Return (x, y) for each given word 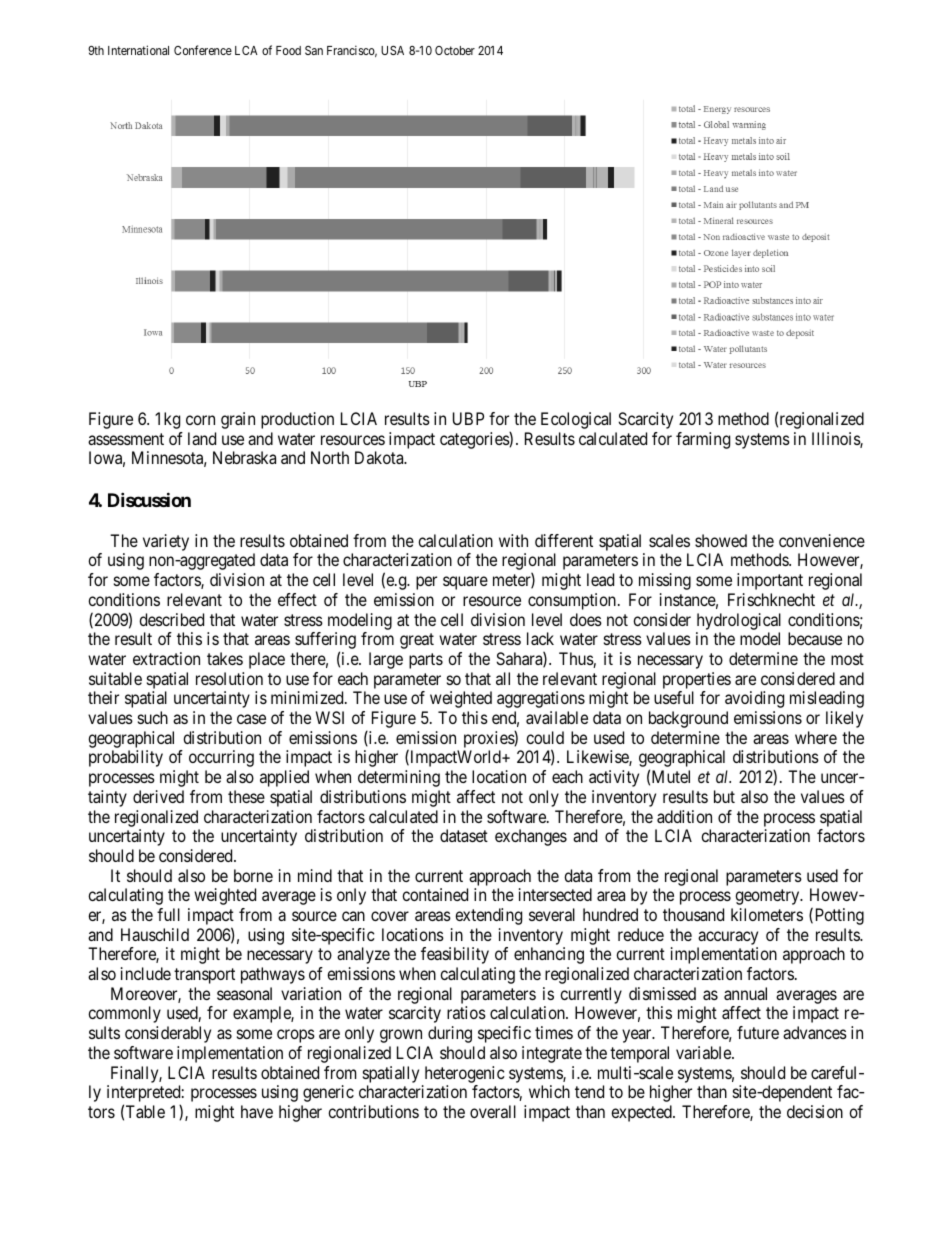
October (455, 50)
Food (288, 50)
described (171, 619)
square (465, 583)
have (257, 1111)
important (770, 581)
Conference (203, 50)
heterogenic (465, 1074)
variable (704, 1052)
